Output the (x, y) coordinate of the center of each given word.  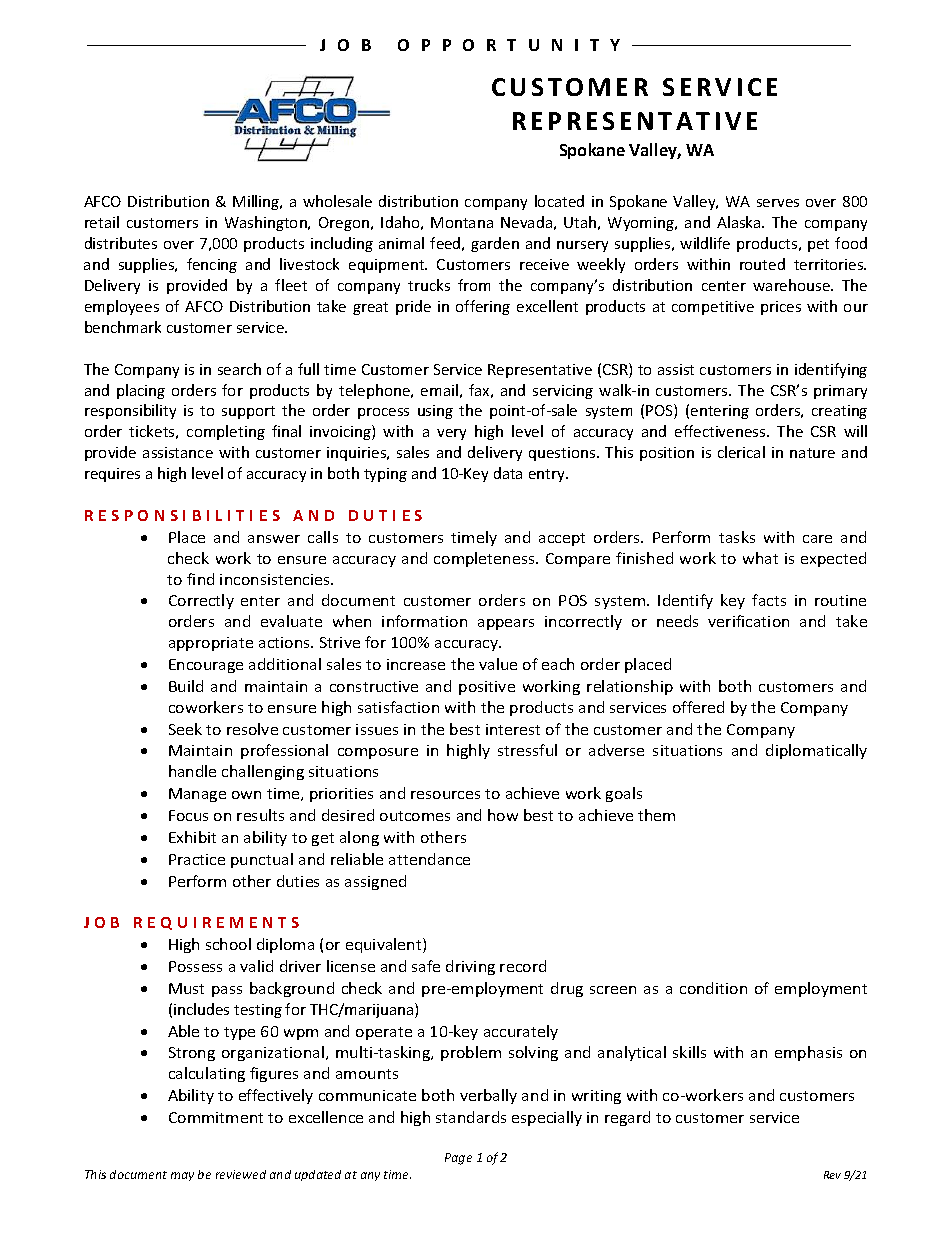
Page (458, 1159)
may (182, 1176)
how (503, 815)
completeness (485, 559)
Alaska (740, 222)
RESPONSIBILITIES (182, 515)
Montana (462, 222)
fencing (212, 265)
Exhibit (192, 837)
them (656, 815)
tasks (737, 537)
